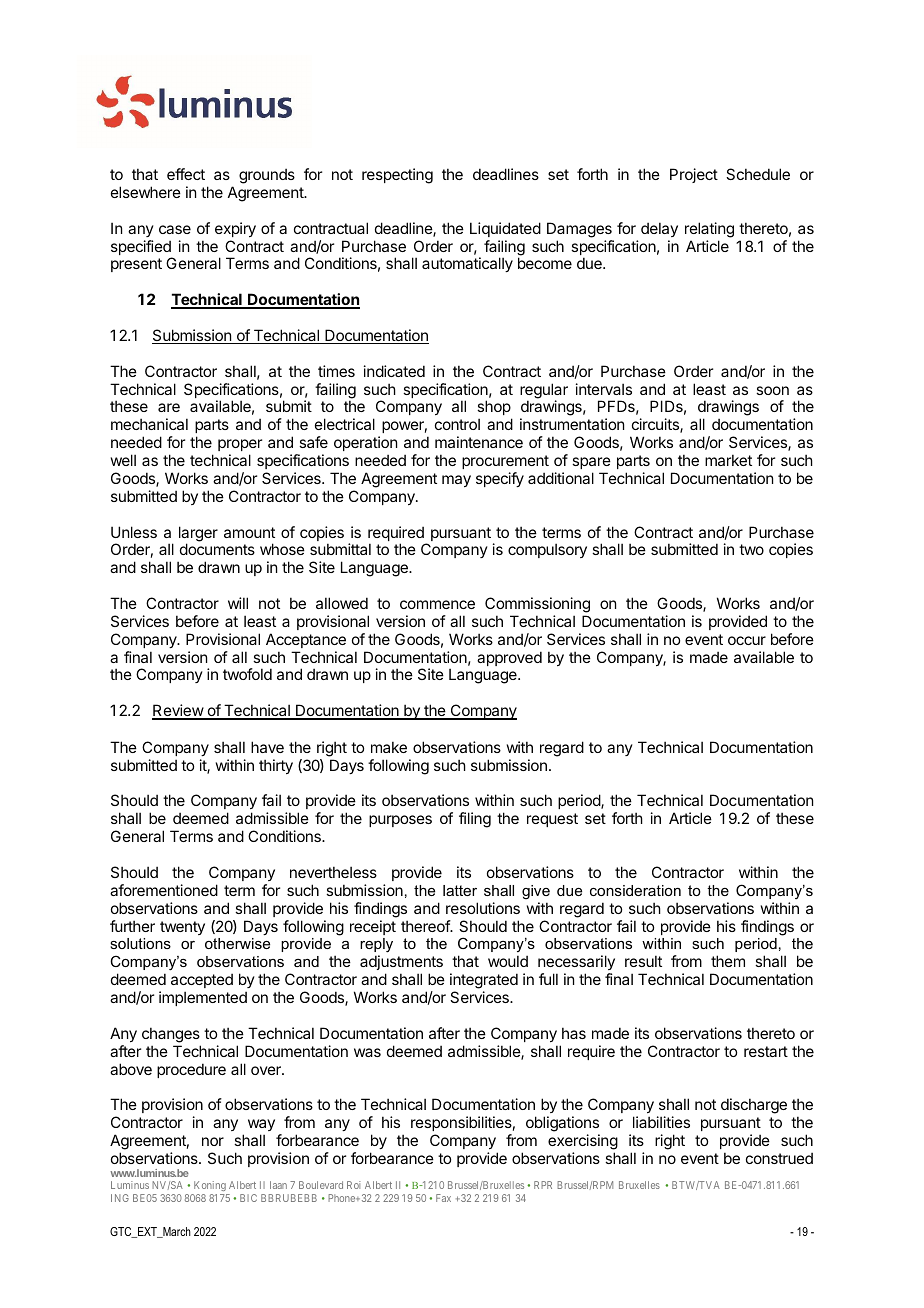 This image has width=924, height=1308. I want to click on relating, so click(709, 230).
